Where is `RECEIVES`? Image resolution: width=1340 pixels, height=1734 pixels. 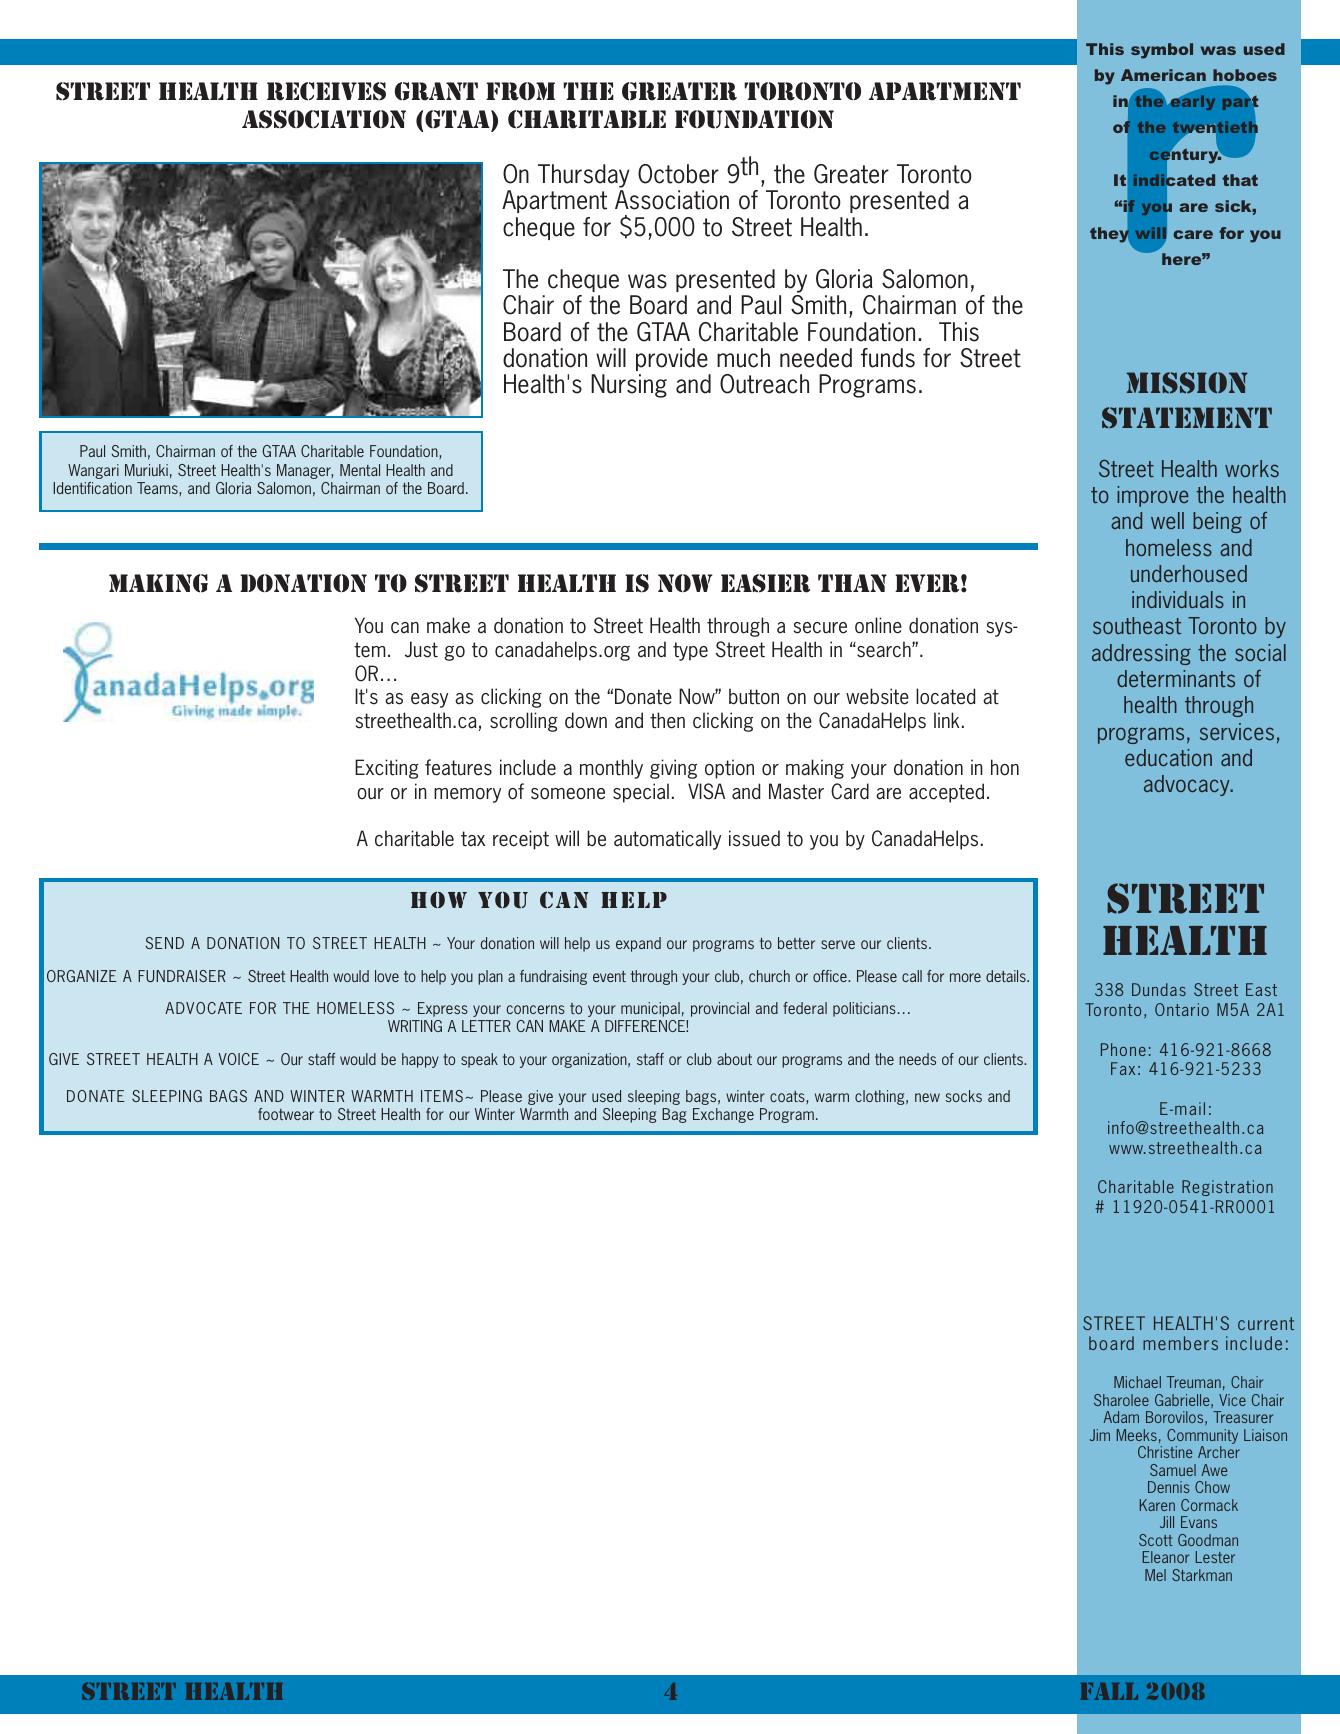 RECEIVES is located at coordinates (326, 91).
